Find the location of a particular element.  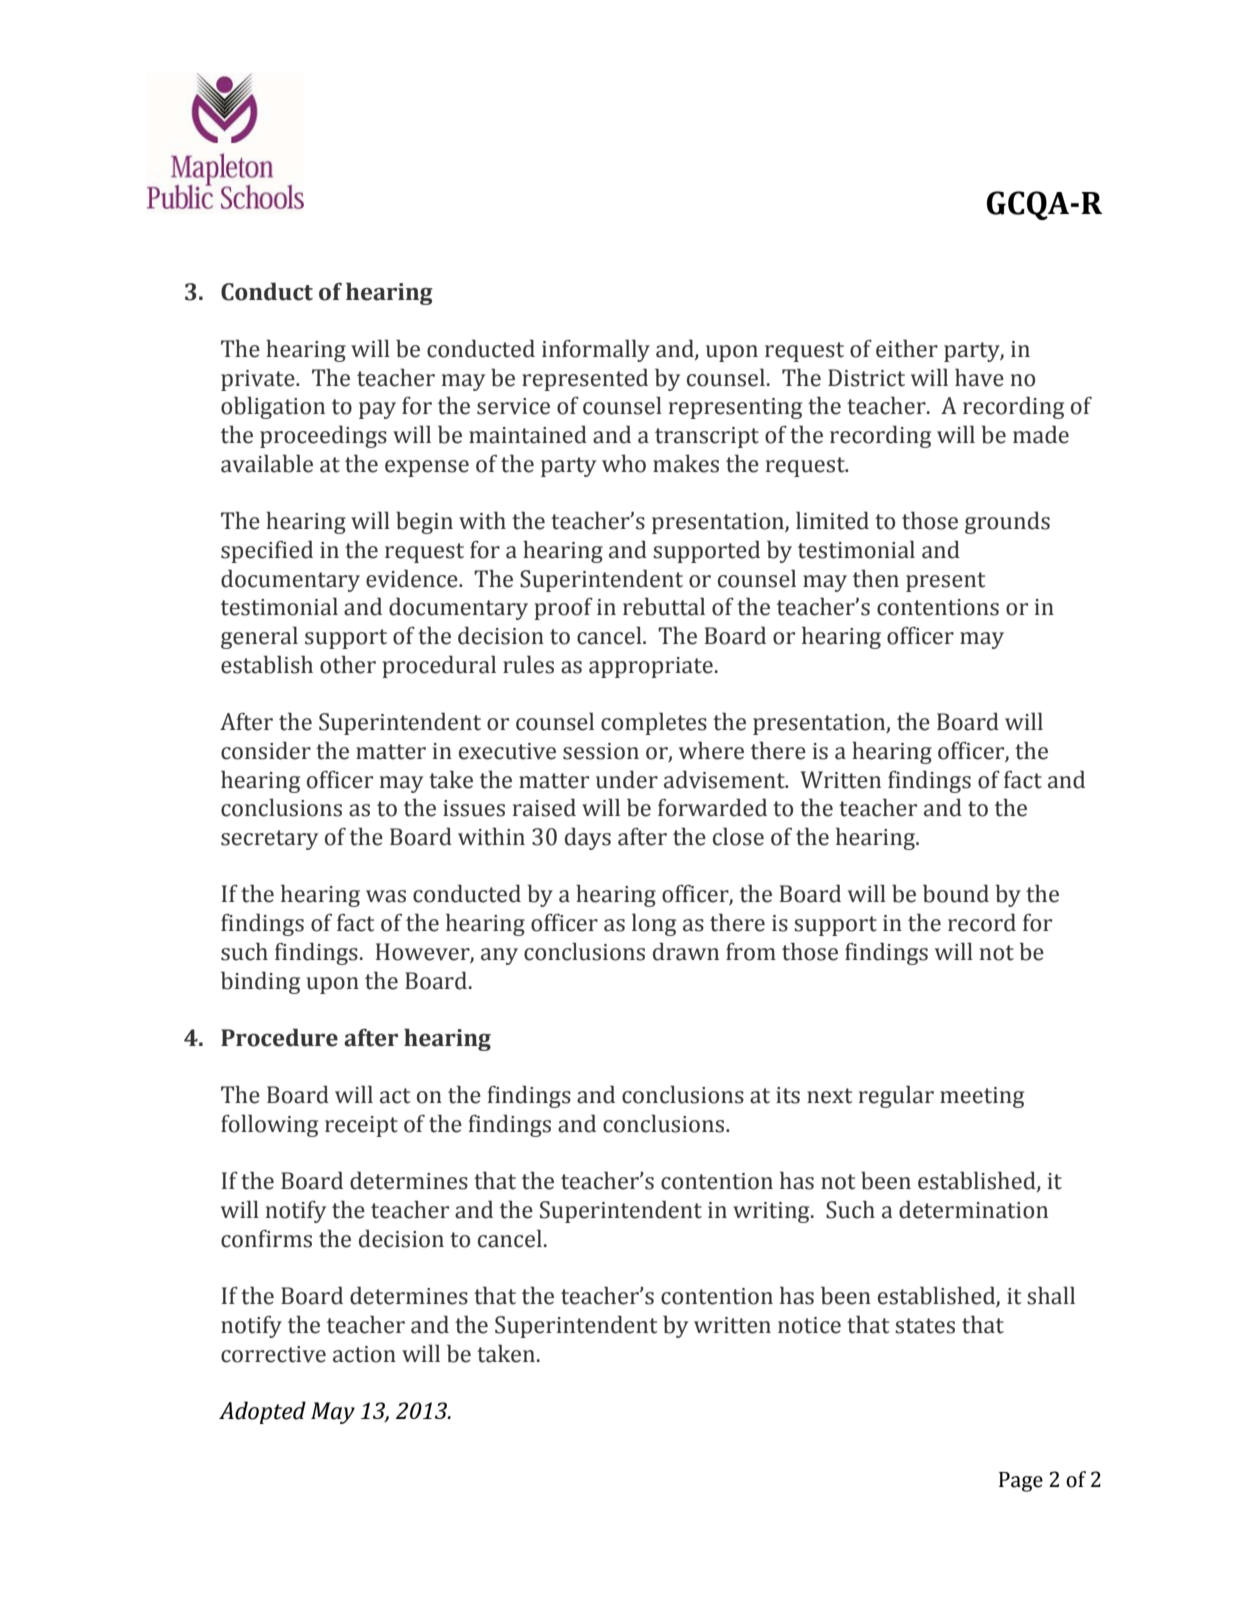

appropriate is located at coordinates (651, 667).
